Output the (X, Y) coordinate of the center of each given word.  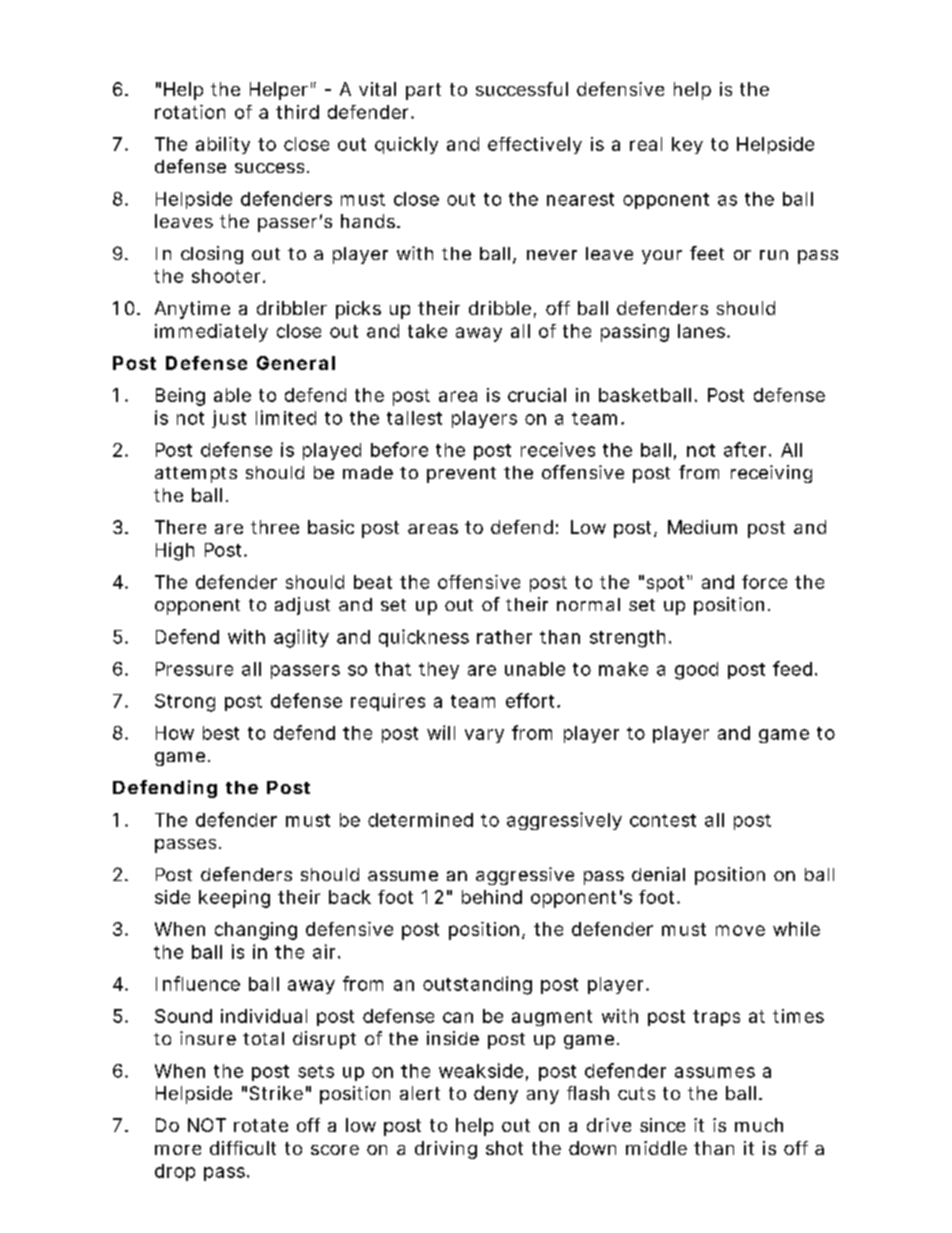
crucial (537, 395)
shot (504, 1148)
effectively (535, 145)
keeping (234, 899)
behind (492, 897)
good (696, 671)
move (740, 930)
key (687, 145)
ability (223, 145)
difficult (243, 1148)
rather (504, 637)
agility (301, 638)
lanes (703, 331)
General (296, 363)
